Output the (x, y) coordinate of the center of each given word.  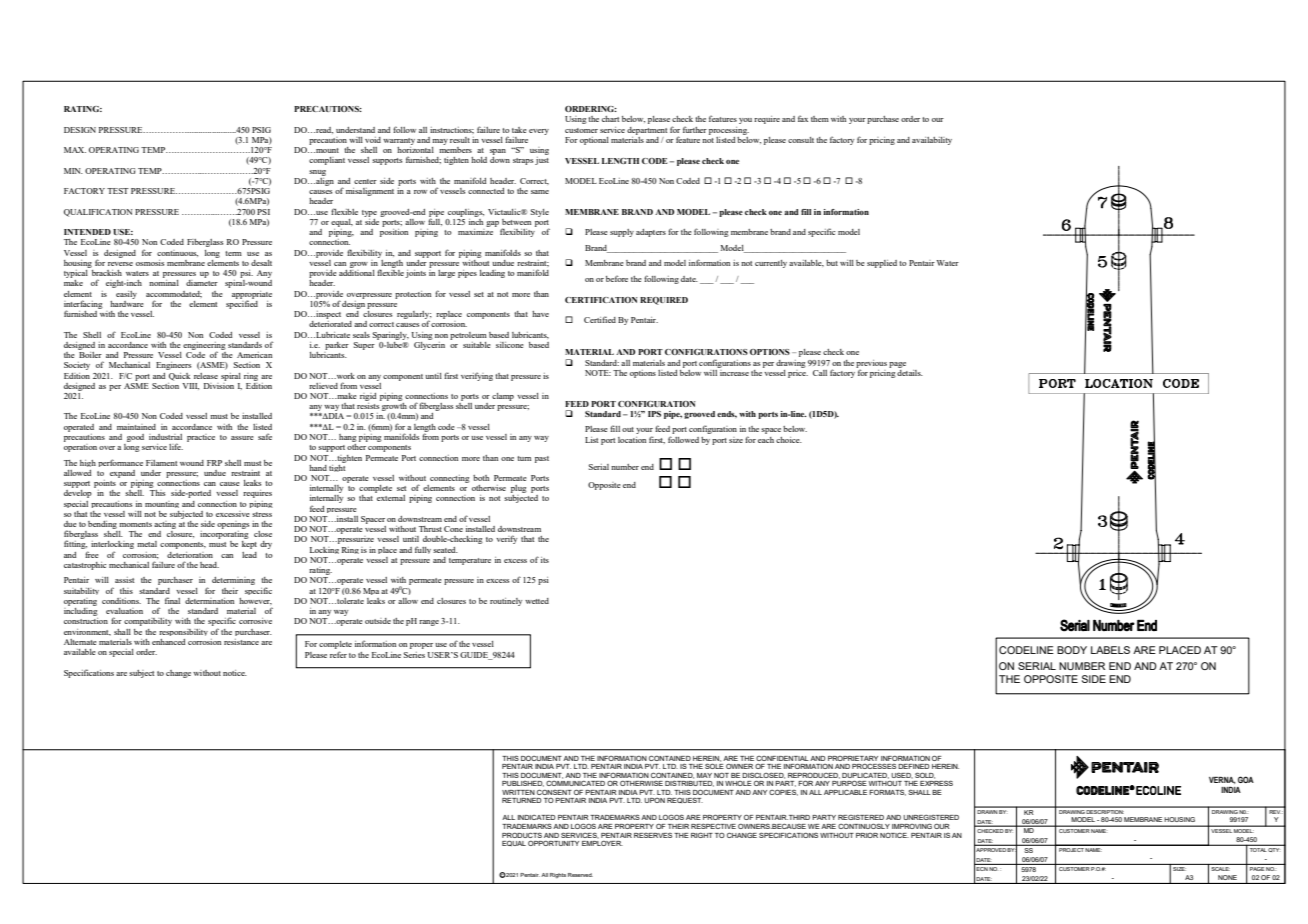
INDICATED (537, 817)
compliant (327, 161)
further (695, 129)
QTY (1273, 850)
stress (262, 514)
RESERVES (654, 835)
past (542, 459)
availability (932, 141)
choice (789, 440)
